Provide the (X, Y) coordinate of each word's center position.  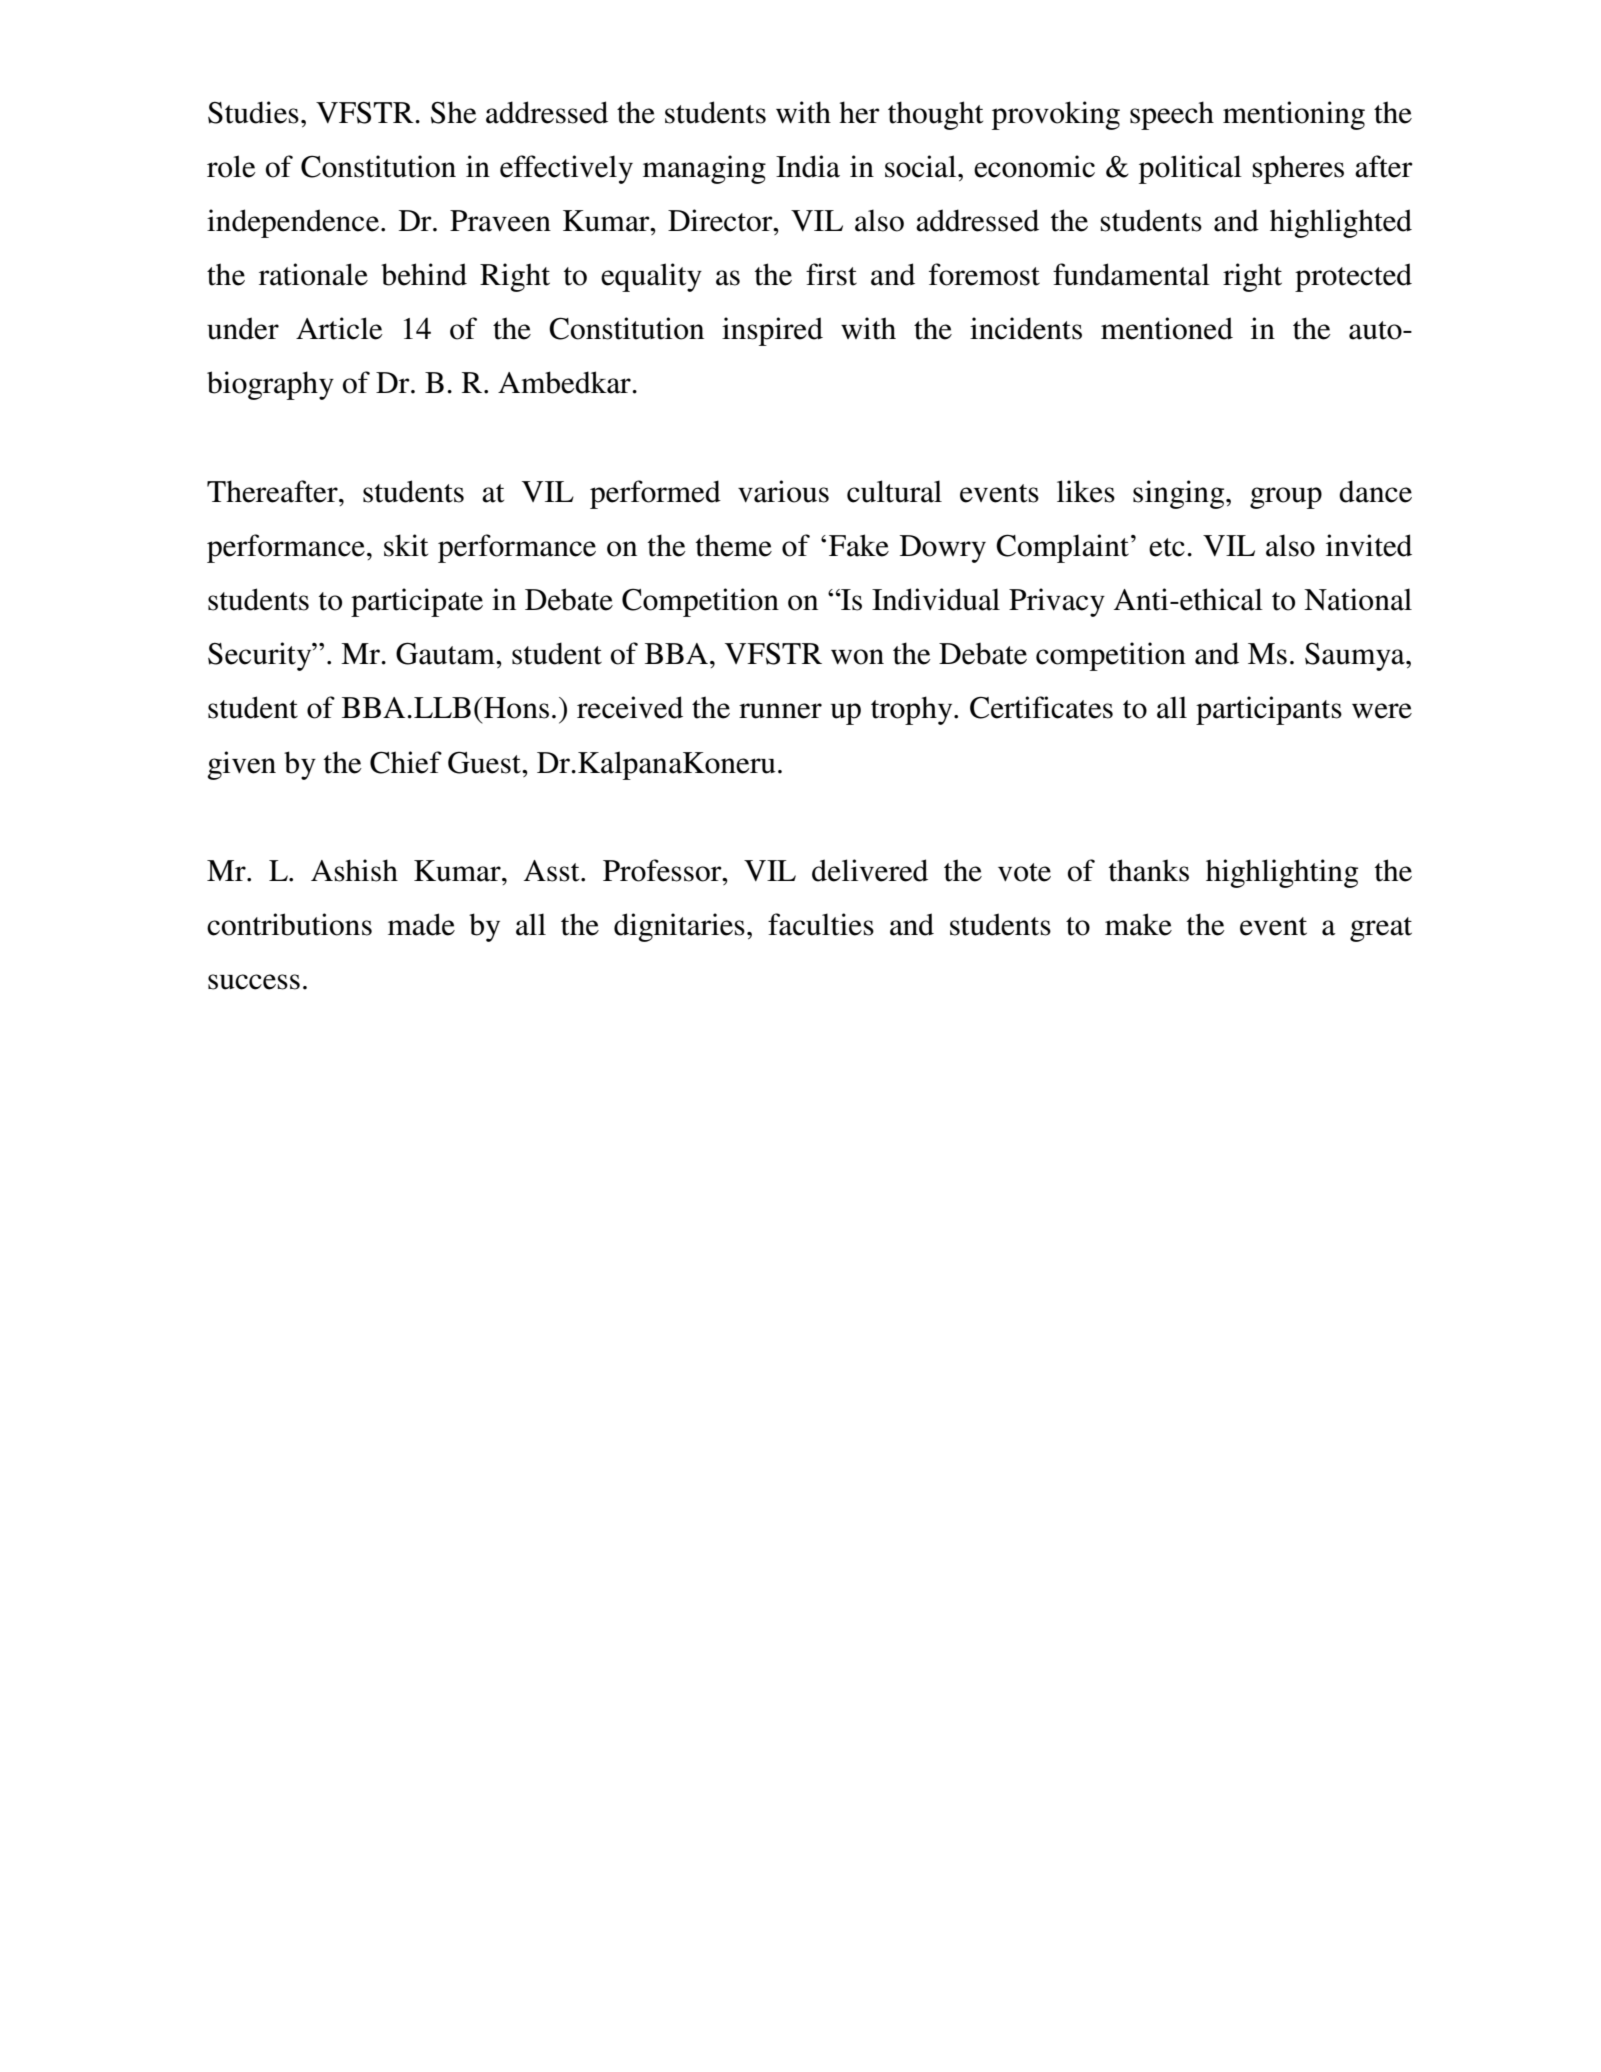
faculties (821, 924)
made (421, 924)
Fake (859, 545)
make (1138, 924)
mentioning (1294, 115)
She (454, 112)
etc (1167, 547)
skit (406, 545)
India (808, 166)
